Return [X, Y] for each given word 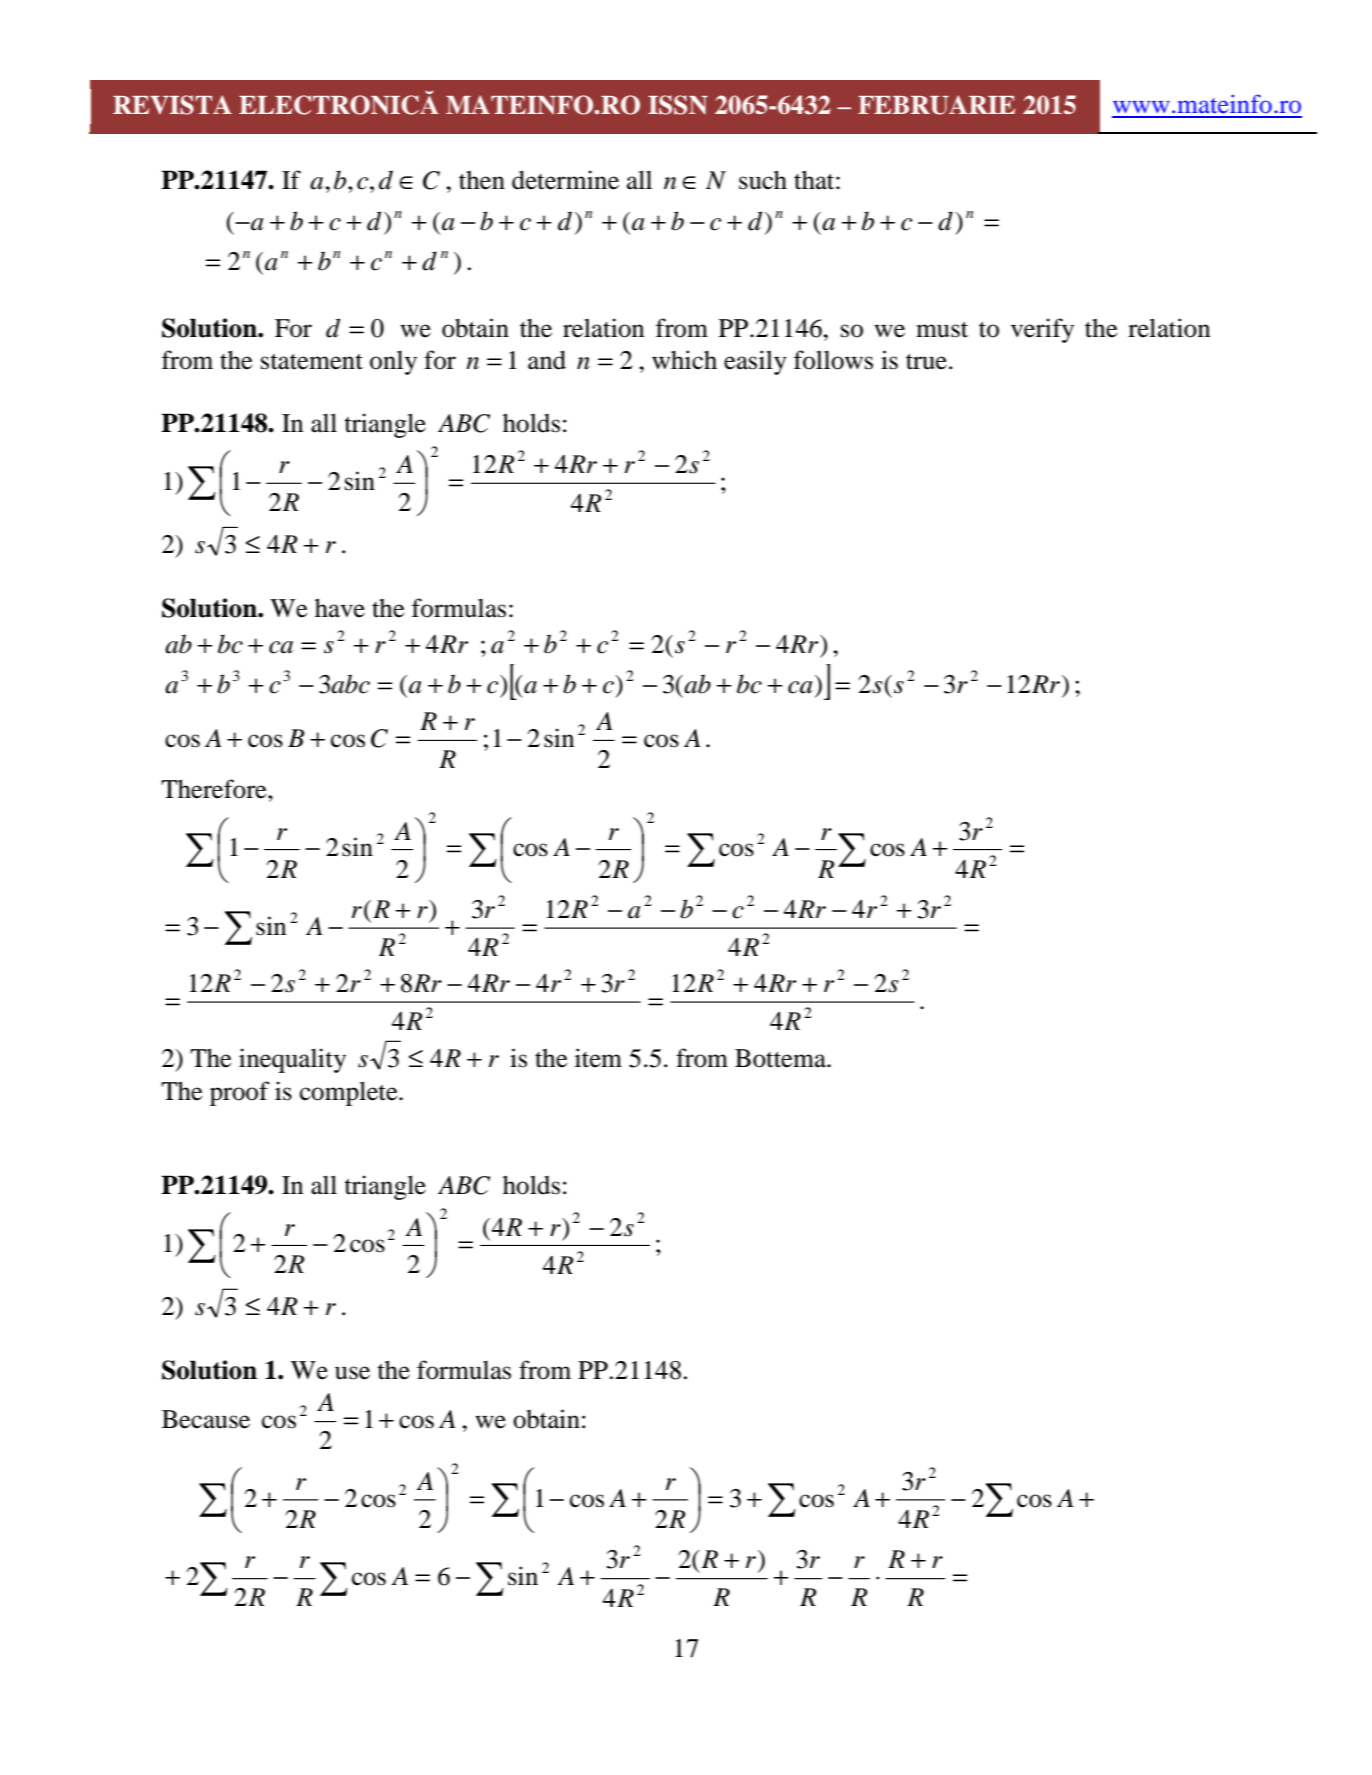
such [763, 180]
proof [240, 1093]
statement [312, 362]
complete [350, 1093]
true [926, 362]
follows [833, 360]
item [598, 1058]
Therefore [215, 789]
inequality [292, 1060]
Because [206, 1419]
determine [565, 180]
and [547, 360]
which [684, 360]
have [340, 608]
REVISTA [172, 105]
